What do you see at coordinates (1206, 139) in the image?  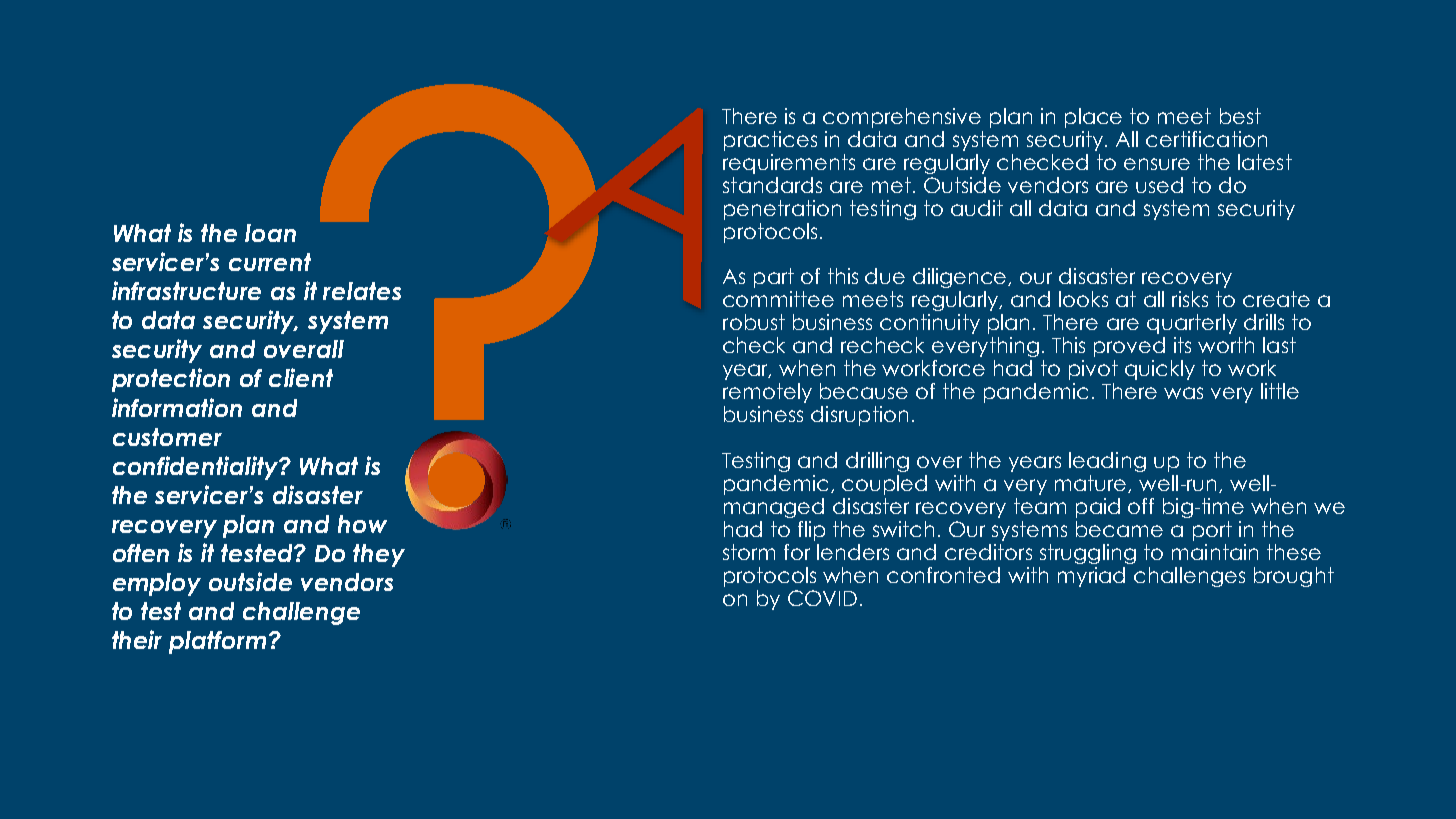 I see `certification` at bounding box center [1206, 139].
